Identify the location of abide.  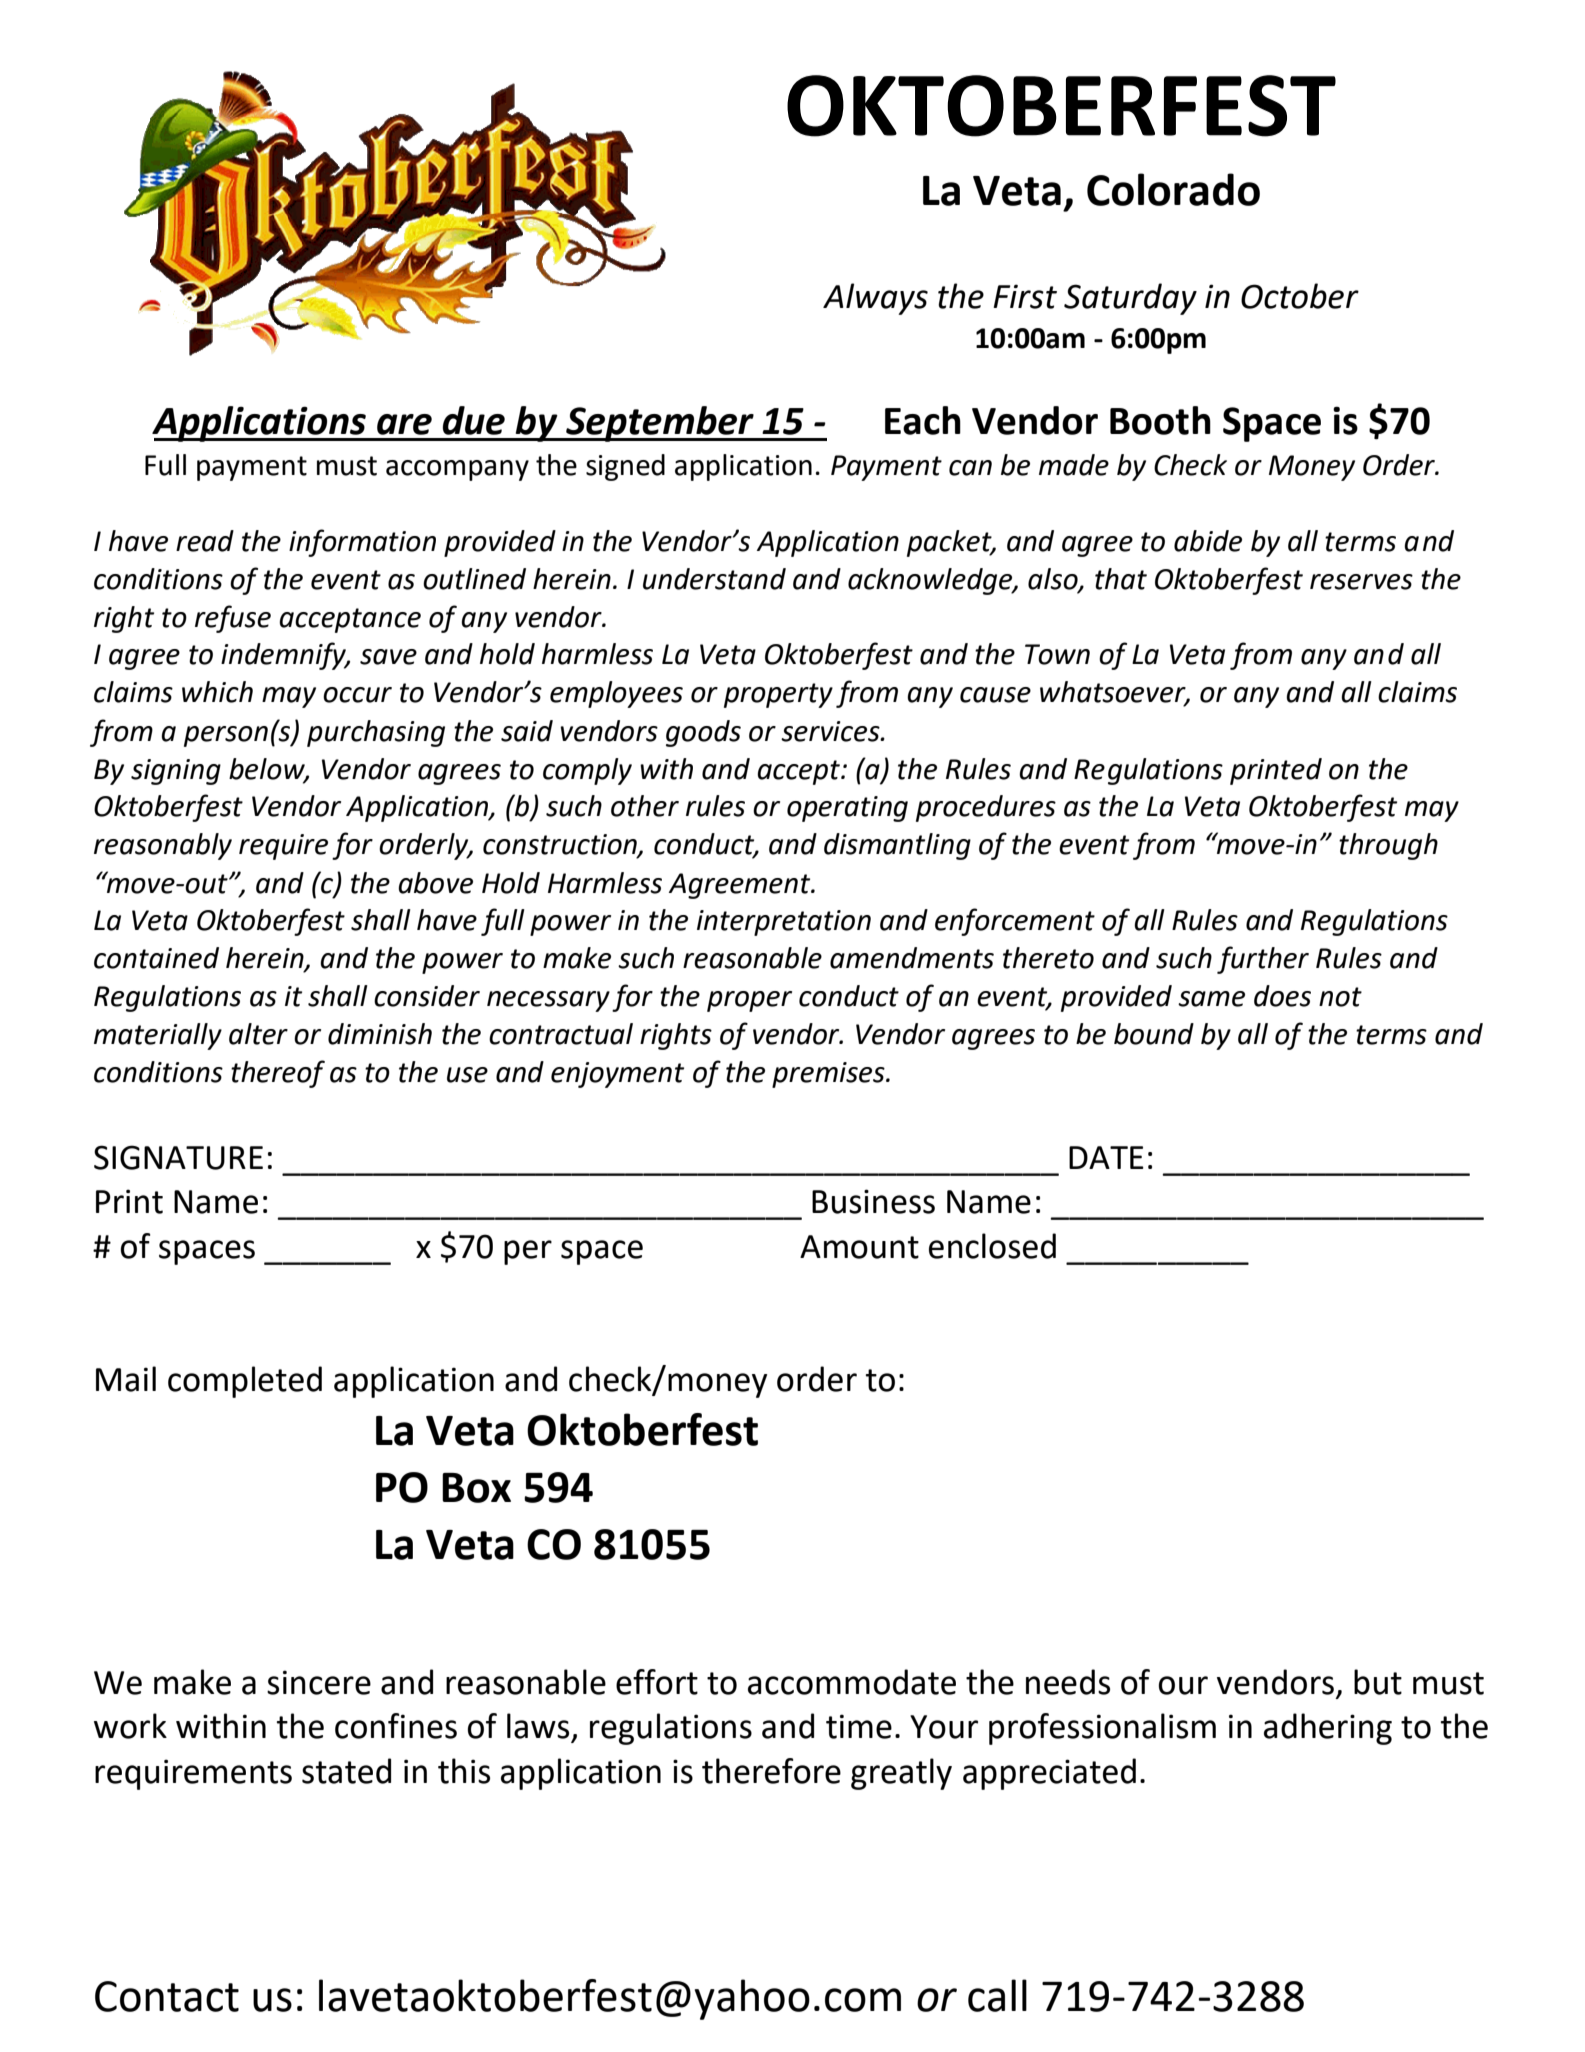
(1208, 541).
